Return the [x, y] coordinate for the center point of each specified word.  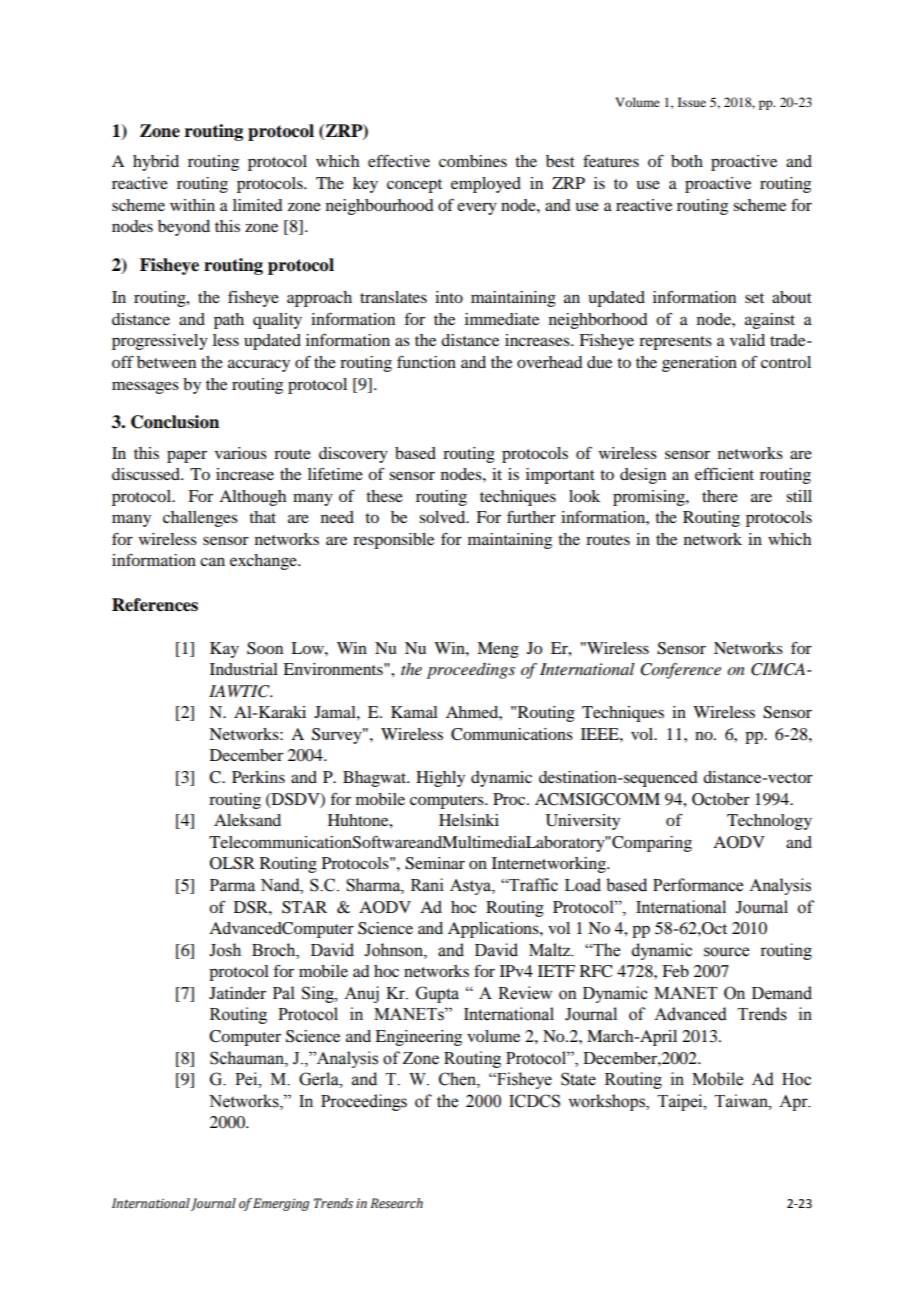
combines [473, 161]
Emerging [281, 1204]
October [721, 799]
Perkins [258, 777]
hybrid [156, 163]
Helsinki [469, 820]
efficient [724, 473]
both [687, 161]
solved [443, 517]
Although [252, 498]
